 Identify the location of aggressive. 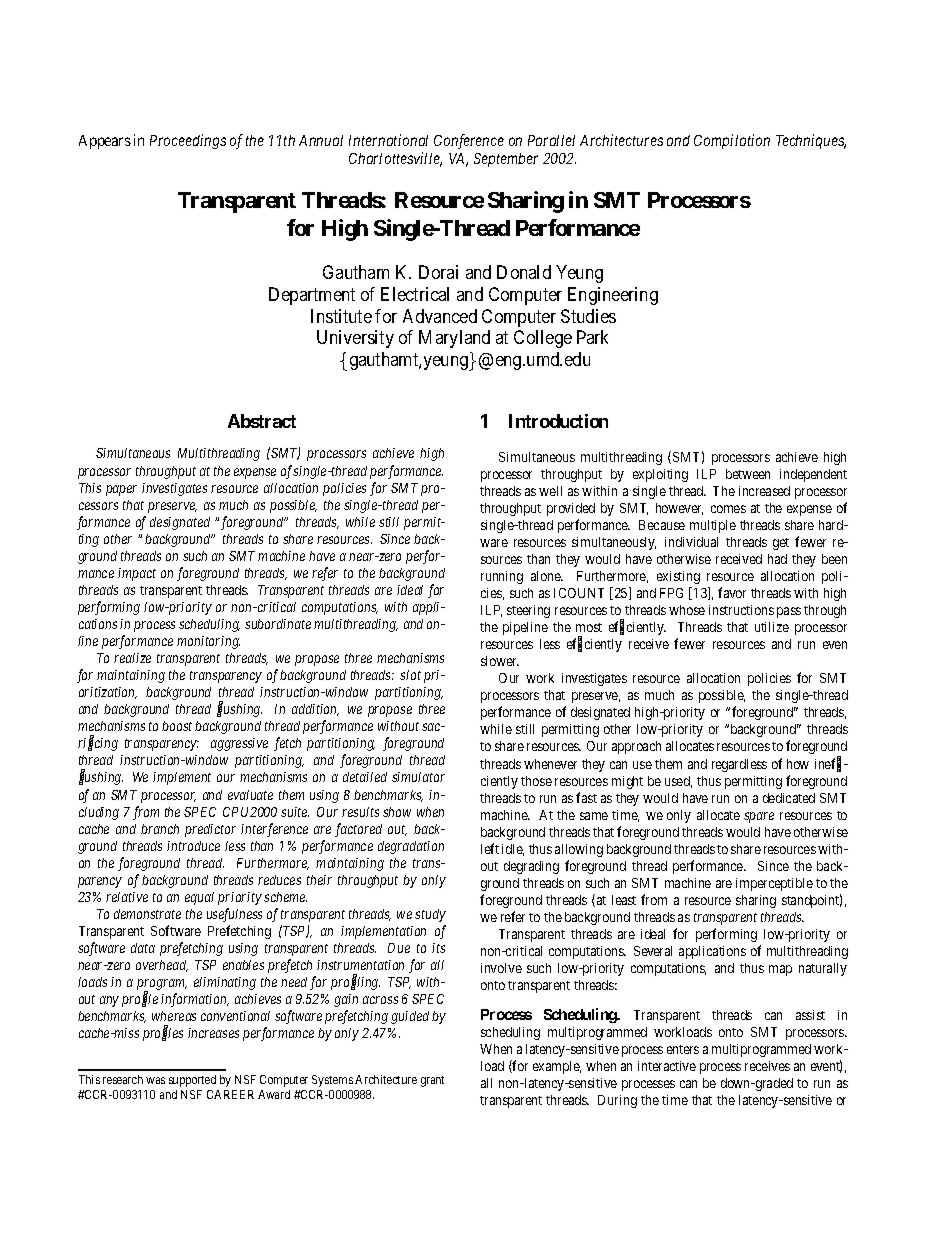
(239, 744).
